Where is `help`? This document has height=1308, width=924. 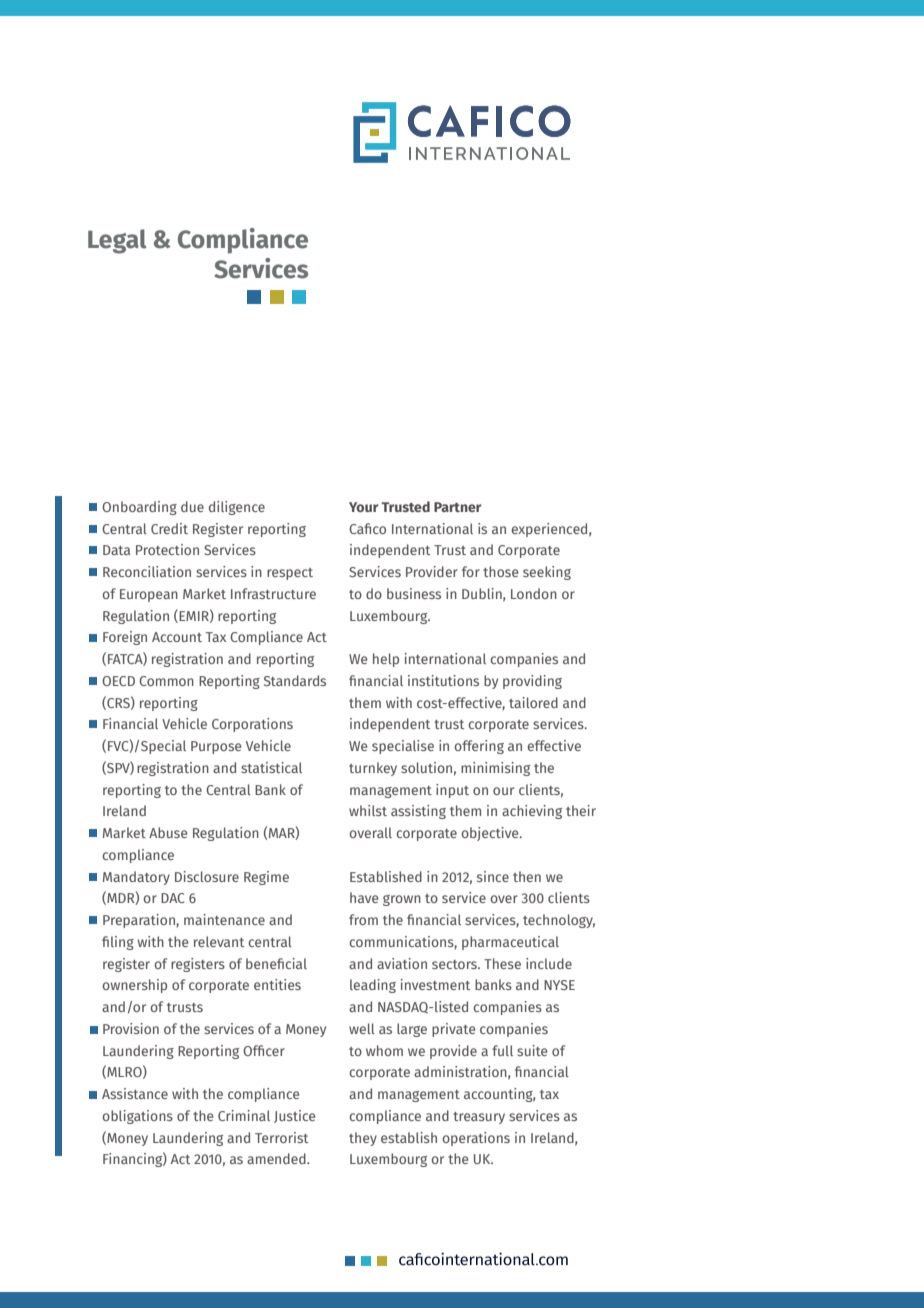 help is located at coordinates (386, 660).
